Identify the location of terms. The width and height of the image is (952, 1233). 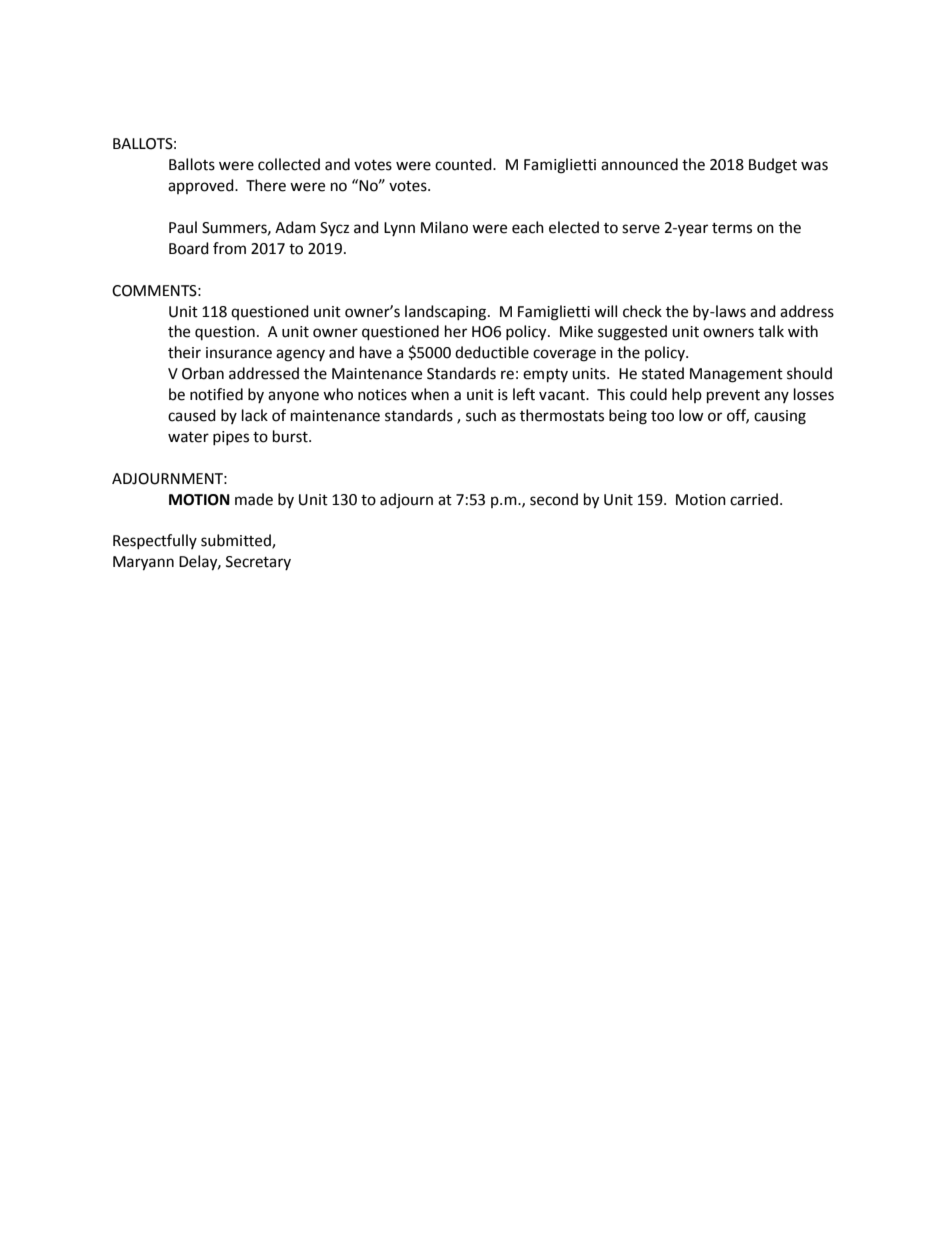
(732, 228).
